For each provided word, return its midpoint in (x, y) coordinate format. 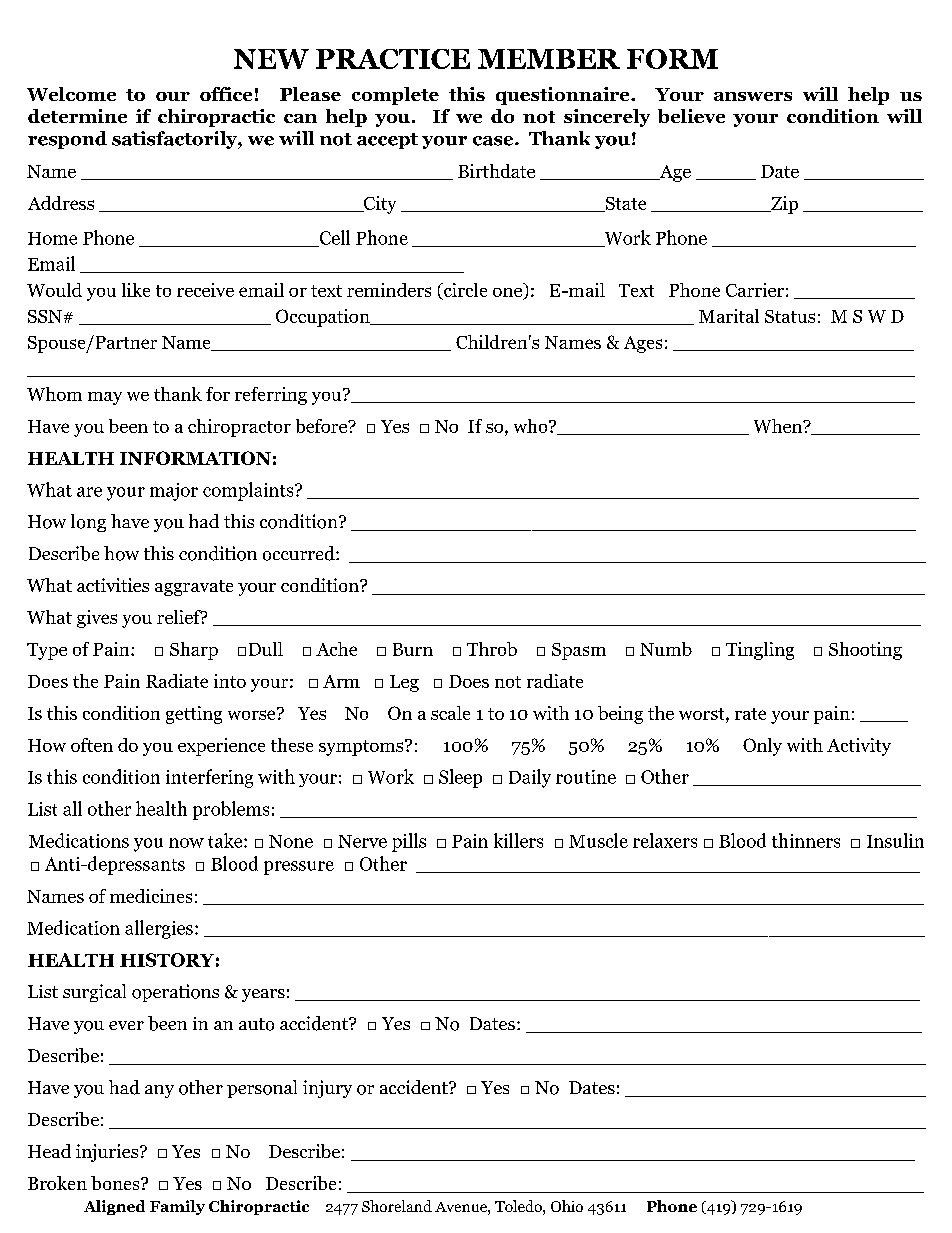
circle (464, 290)
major (174, 492)
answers (753, 96)
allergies (159, 929)
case (494, 141)
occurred (300, 553)
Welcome (71, 94)
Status (790, 316)
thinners (806, 840)
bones (116, 1183)
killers (518, 840)
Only (762, 747)
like (136, 290)
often (92, 745)
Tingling (760, 651)
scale (450, 713)
